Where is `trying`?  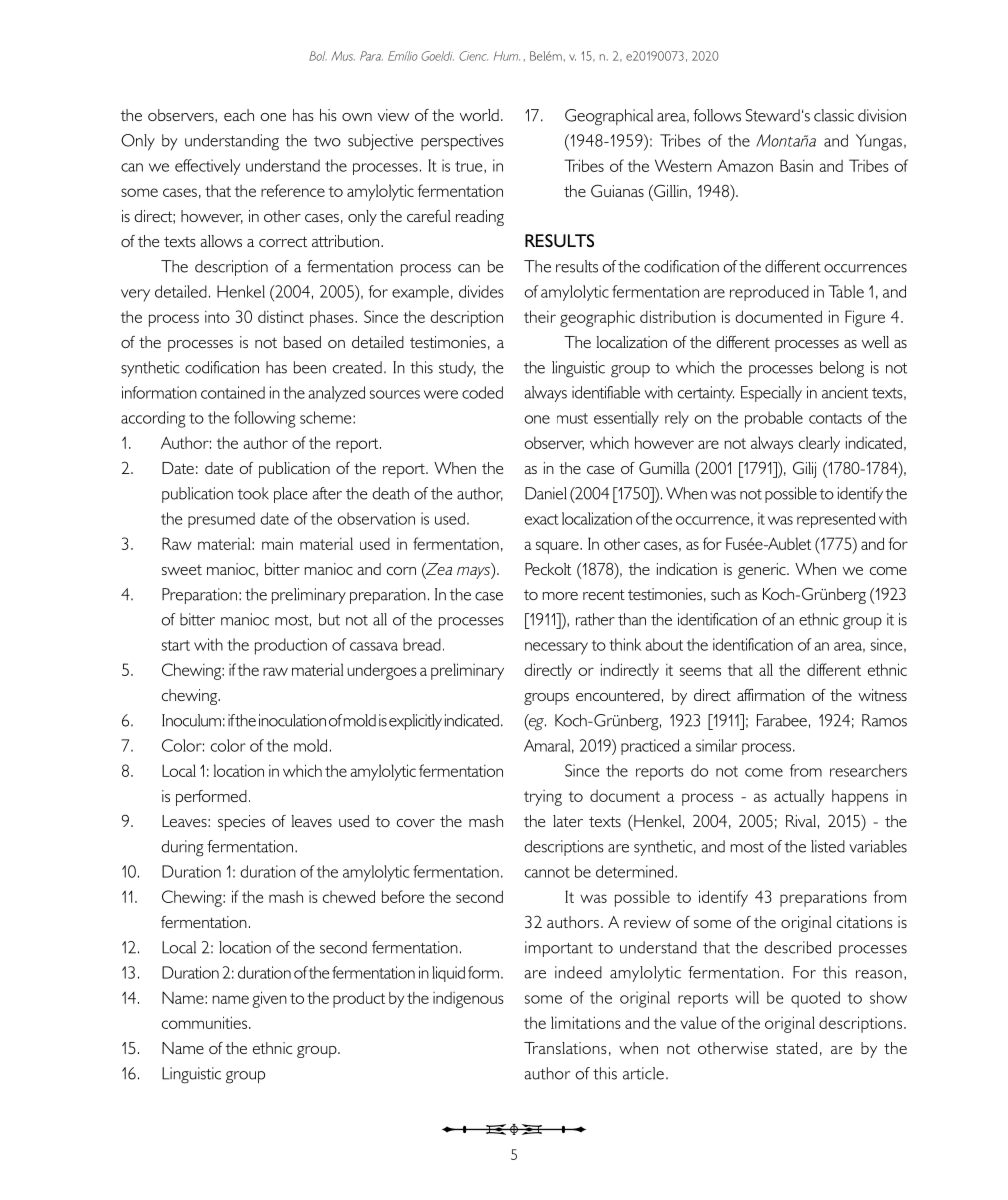
trying is located at coordinates (543, 798).
